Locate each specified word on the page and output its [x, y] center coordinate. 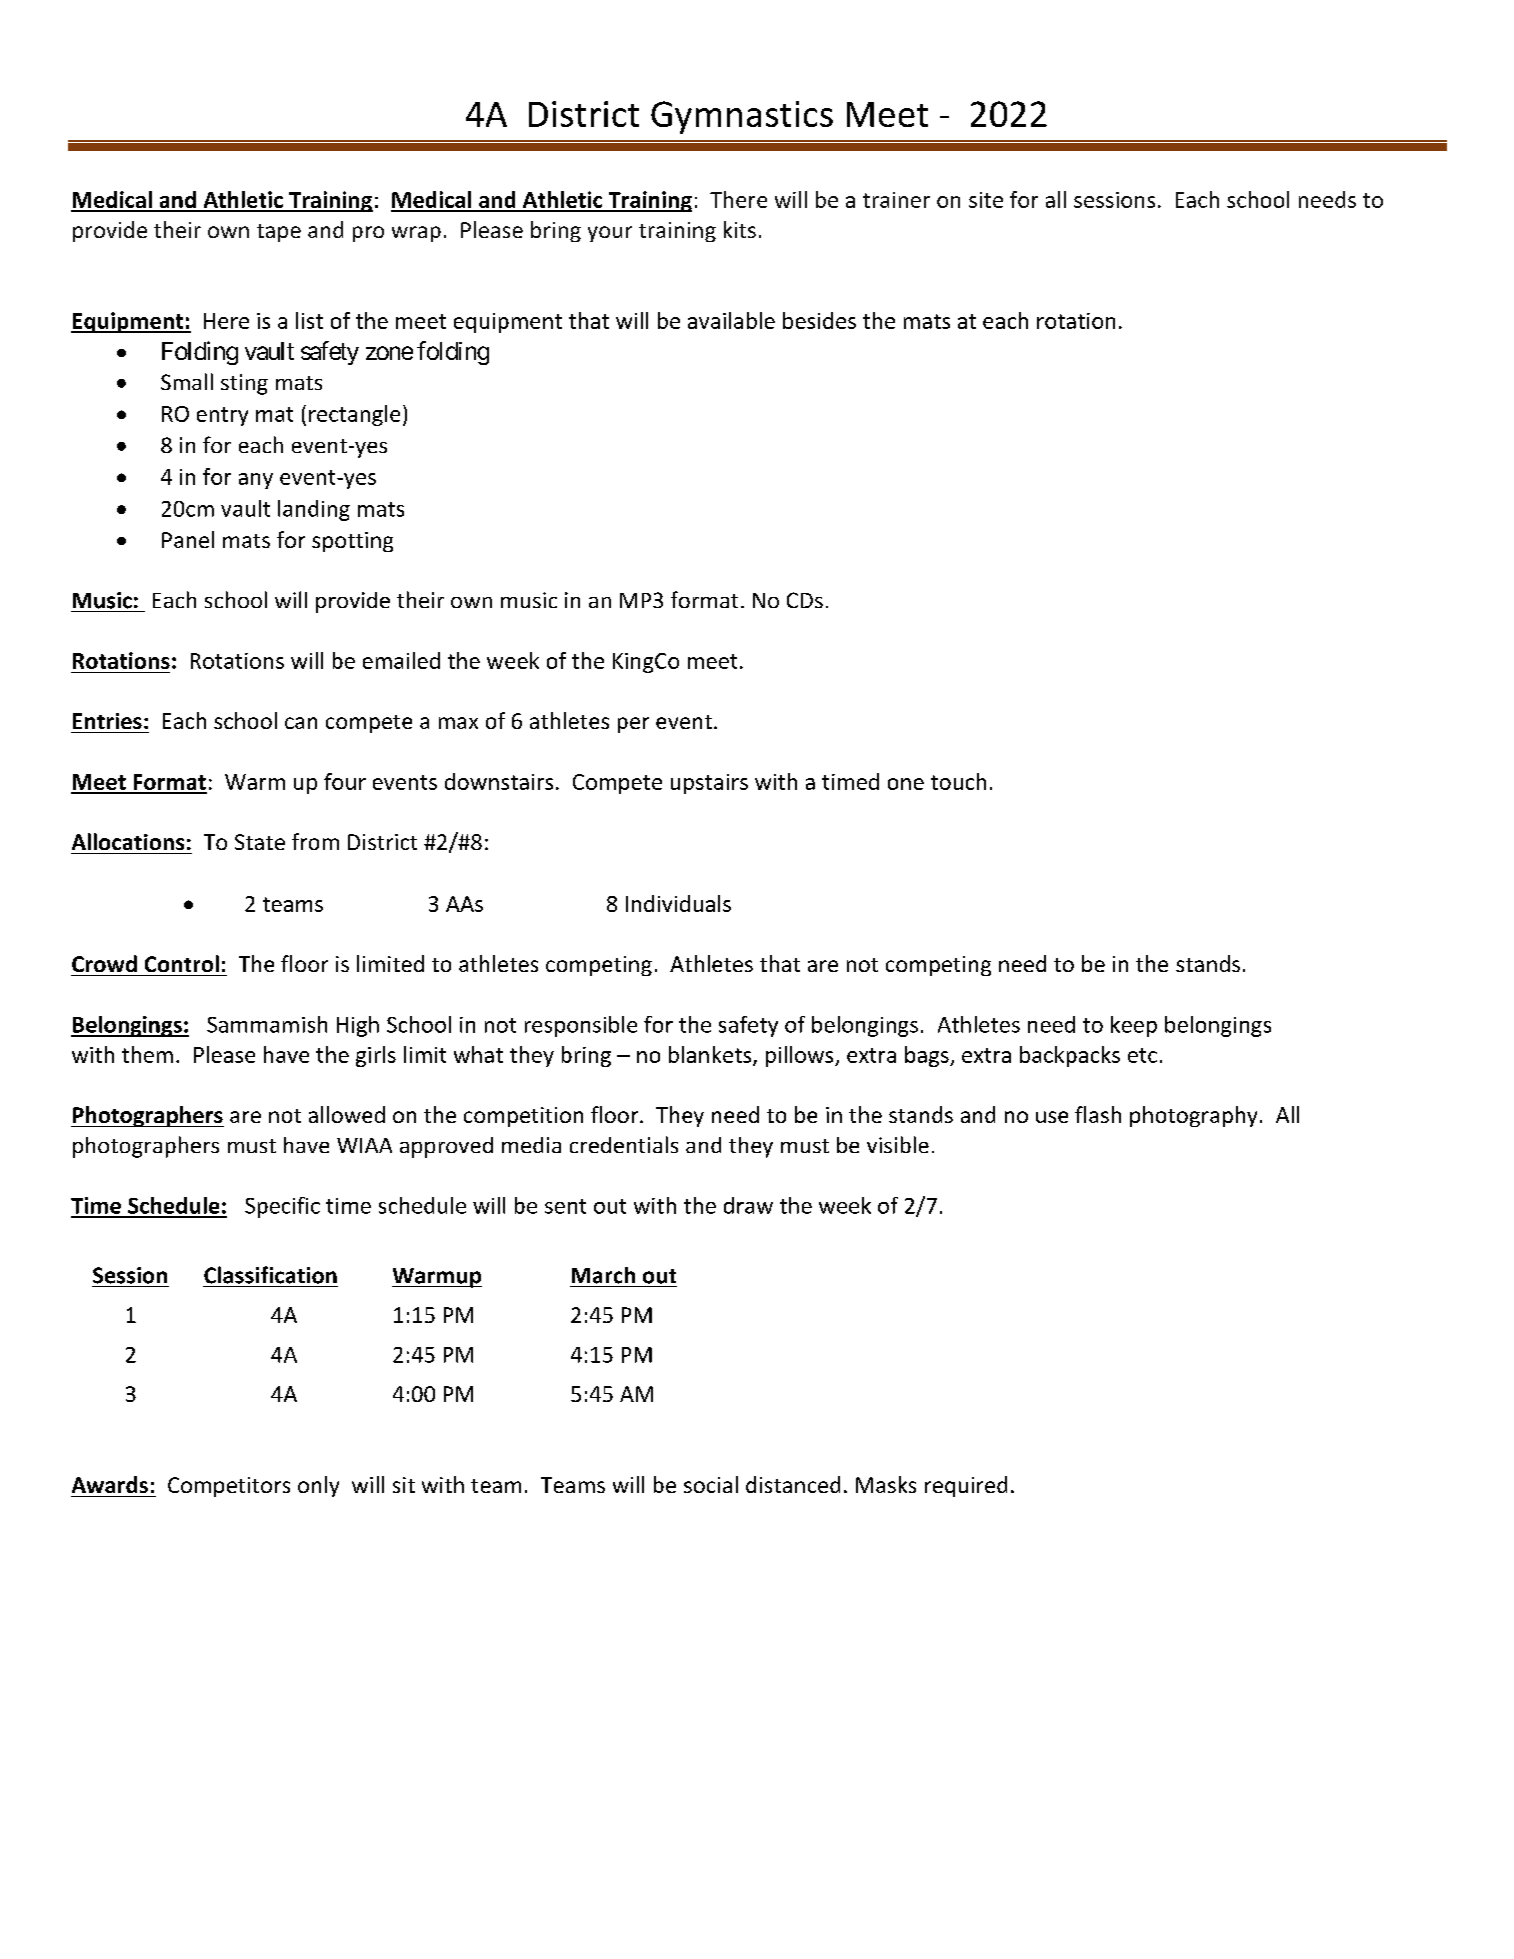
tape [279, 233]
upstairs [709, 784]
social [711, 1484]
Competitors [229, 1487]
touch [958, 781]
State [260, 842]
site [986, 200]
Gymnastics [742, 117]
